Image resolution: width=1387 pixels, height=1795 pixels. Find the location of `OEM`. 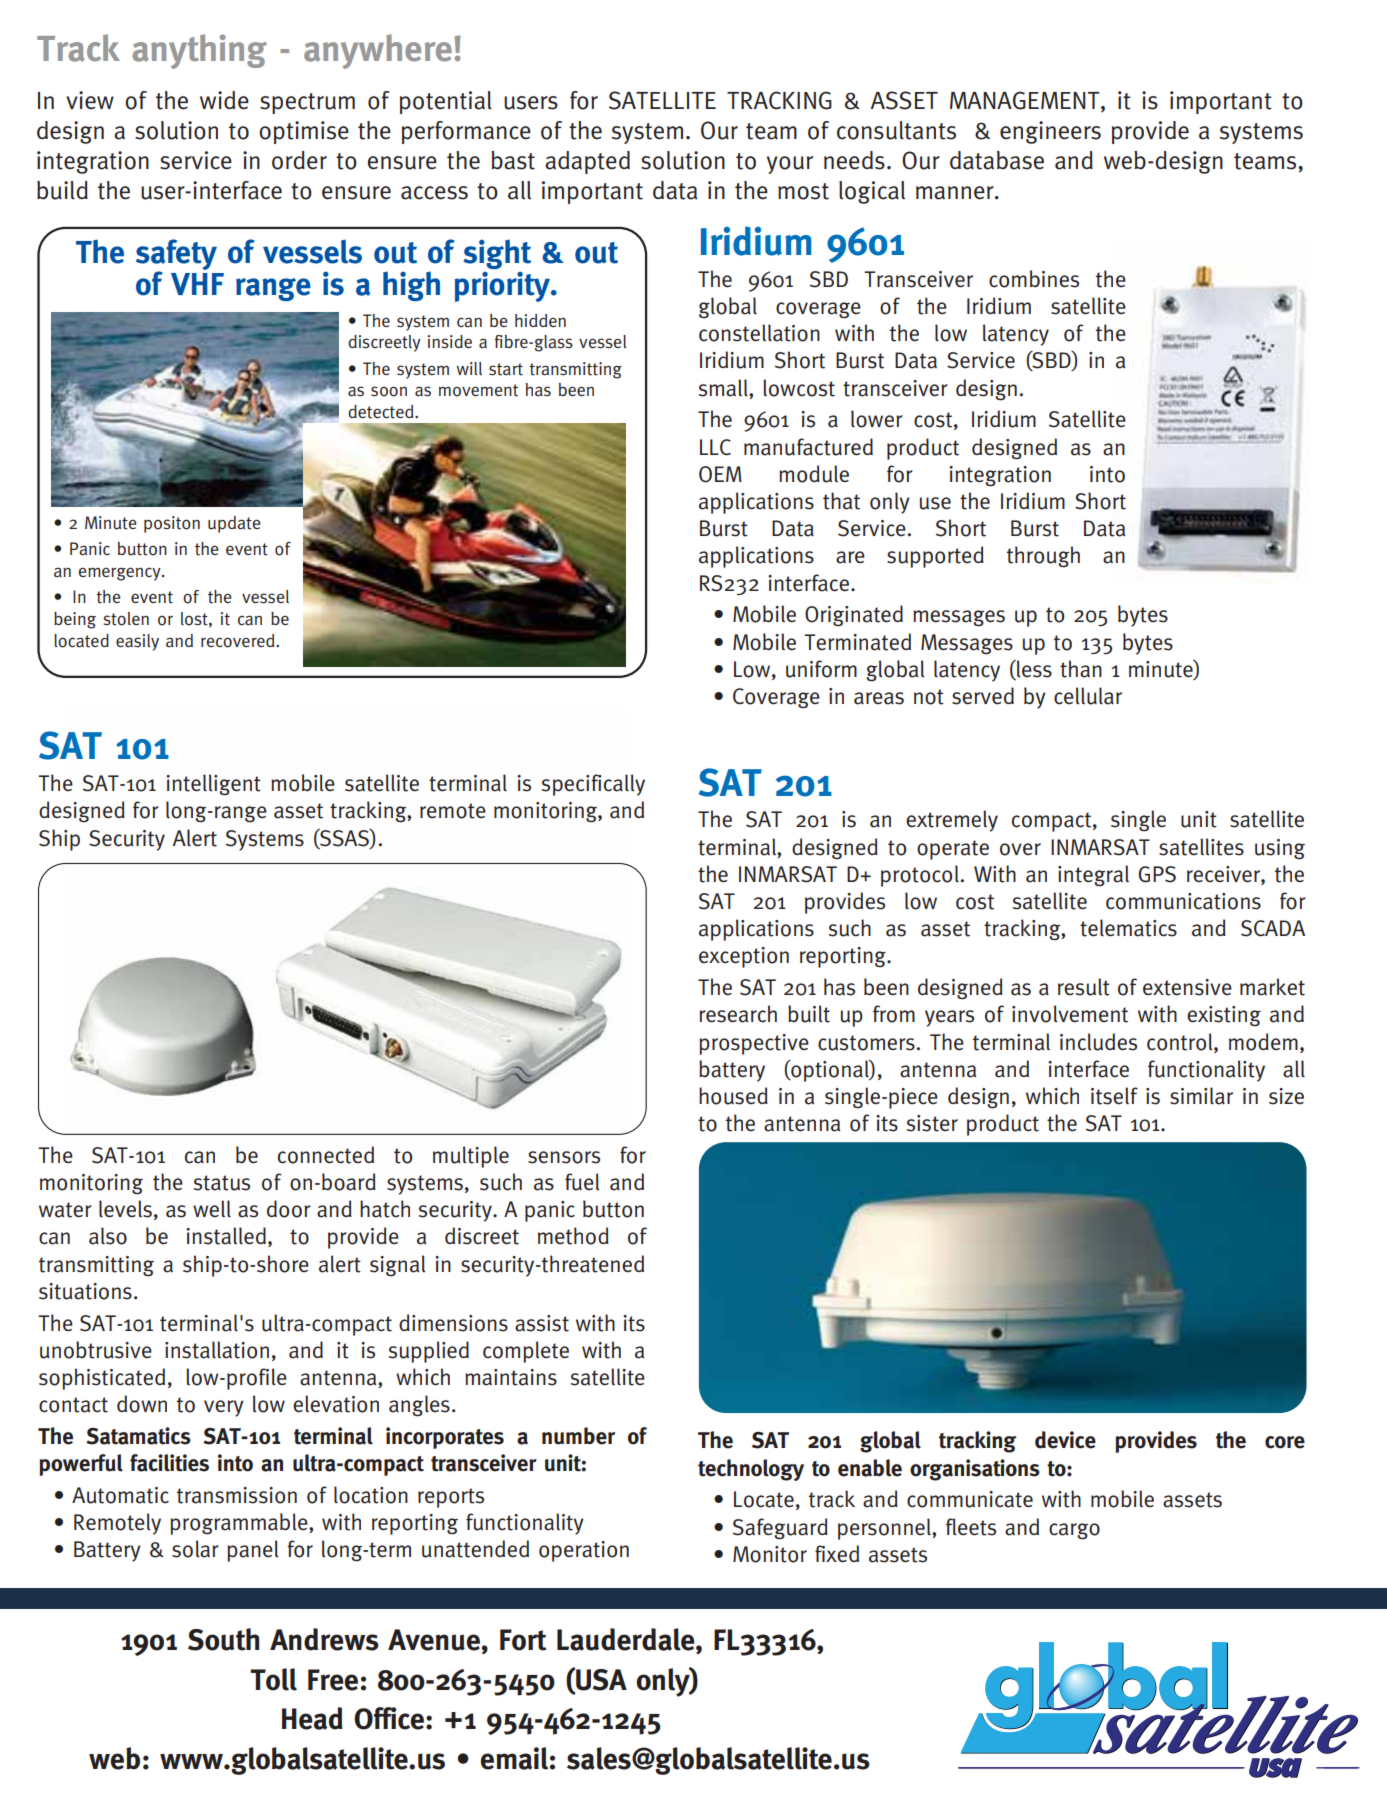

OEM is located at coordinates (720, 474).
